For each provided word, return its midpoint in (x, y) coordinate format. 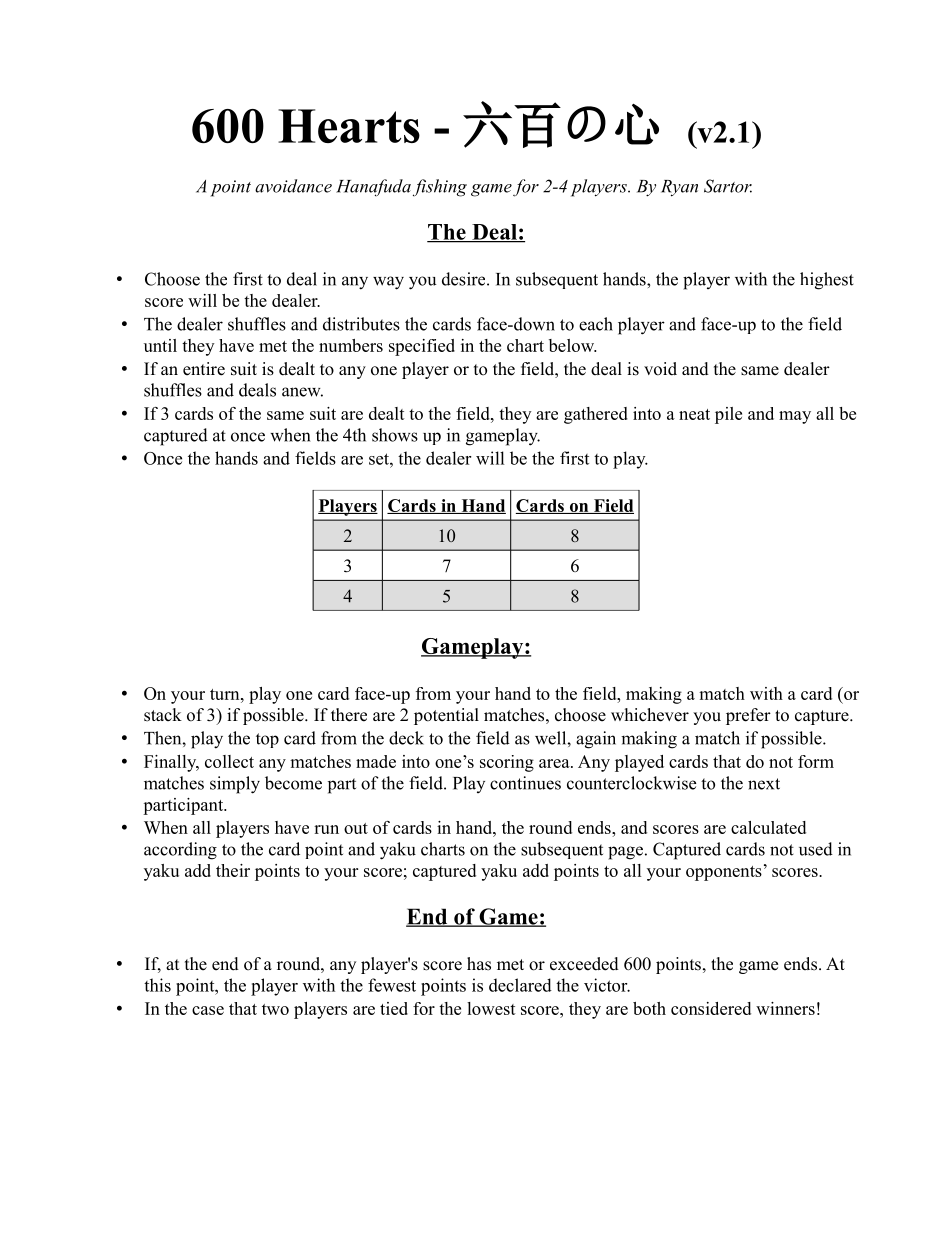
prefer (748, 716)
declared (520, 985)
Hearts (349, 126)
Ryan (679, 188)
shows (395, 435)
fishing (440, 188)
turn (226, 694)
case (208, 1010)
